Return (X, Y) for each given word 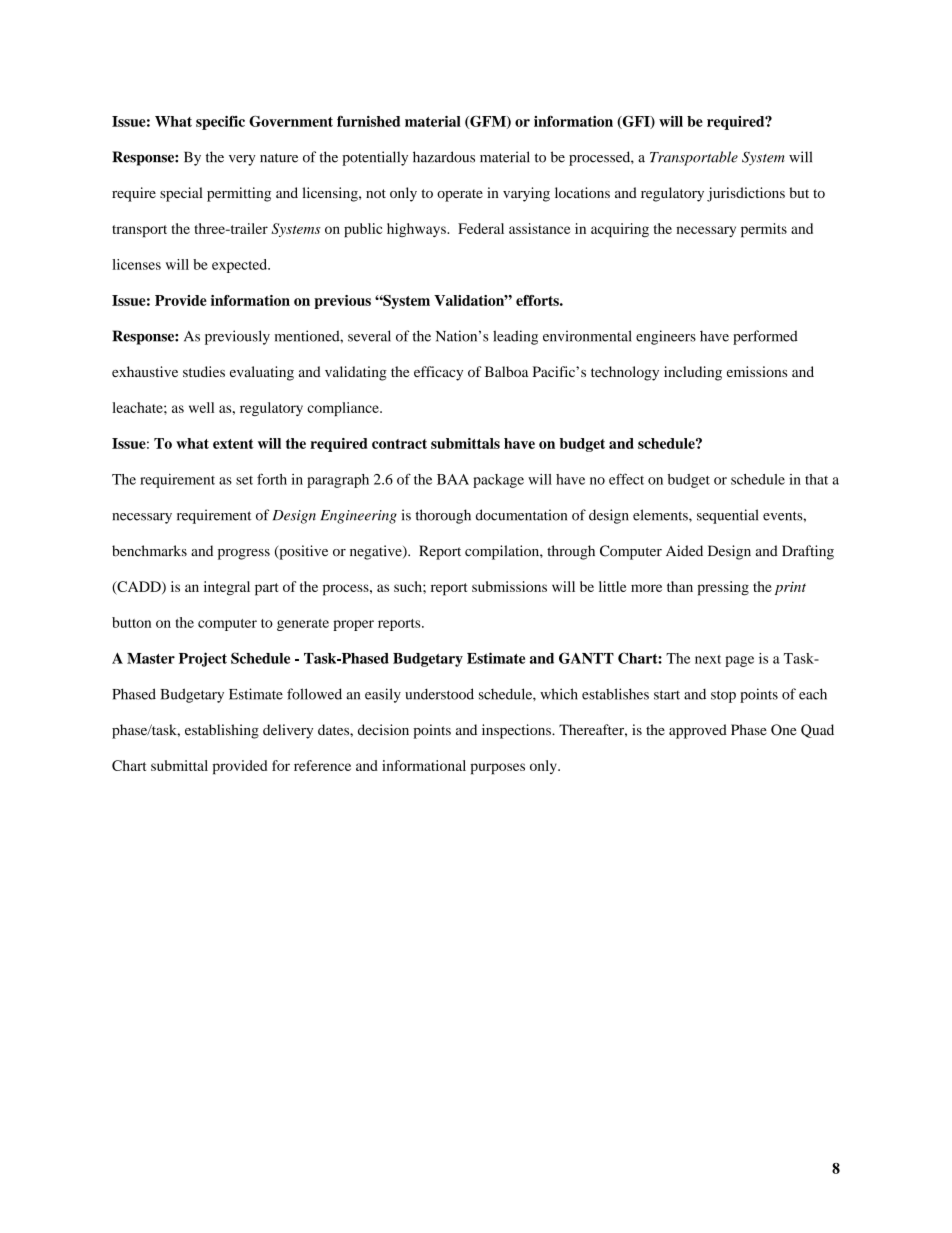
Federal (481, 228)
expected (241, 266)
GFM (488, 122)
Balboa (507, 371)
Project (203, 659)
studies (204, 371)
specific (220, 122)
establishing (222, 731)
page (739, 661)
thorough (443, 516)
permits (764, 230)
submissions (509, 586)
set (244, 480)
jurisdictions (746, 194)
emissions (757, 371)
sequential (727, 516)
